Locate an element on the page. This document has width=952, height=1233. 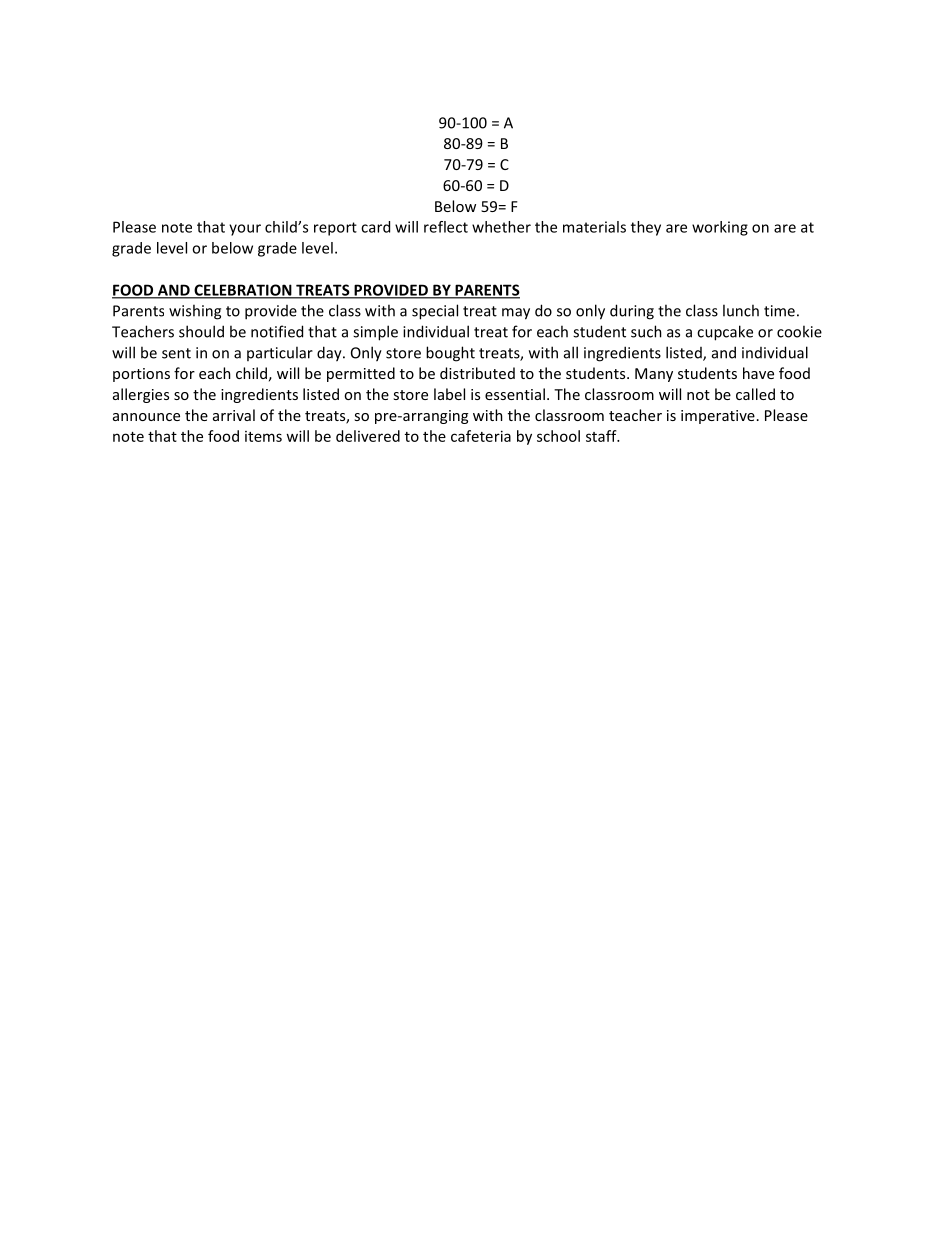
label is located at coordinates (449, 394).
